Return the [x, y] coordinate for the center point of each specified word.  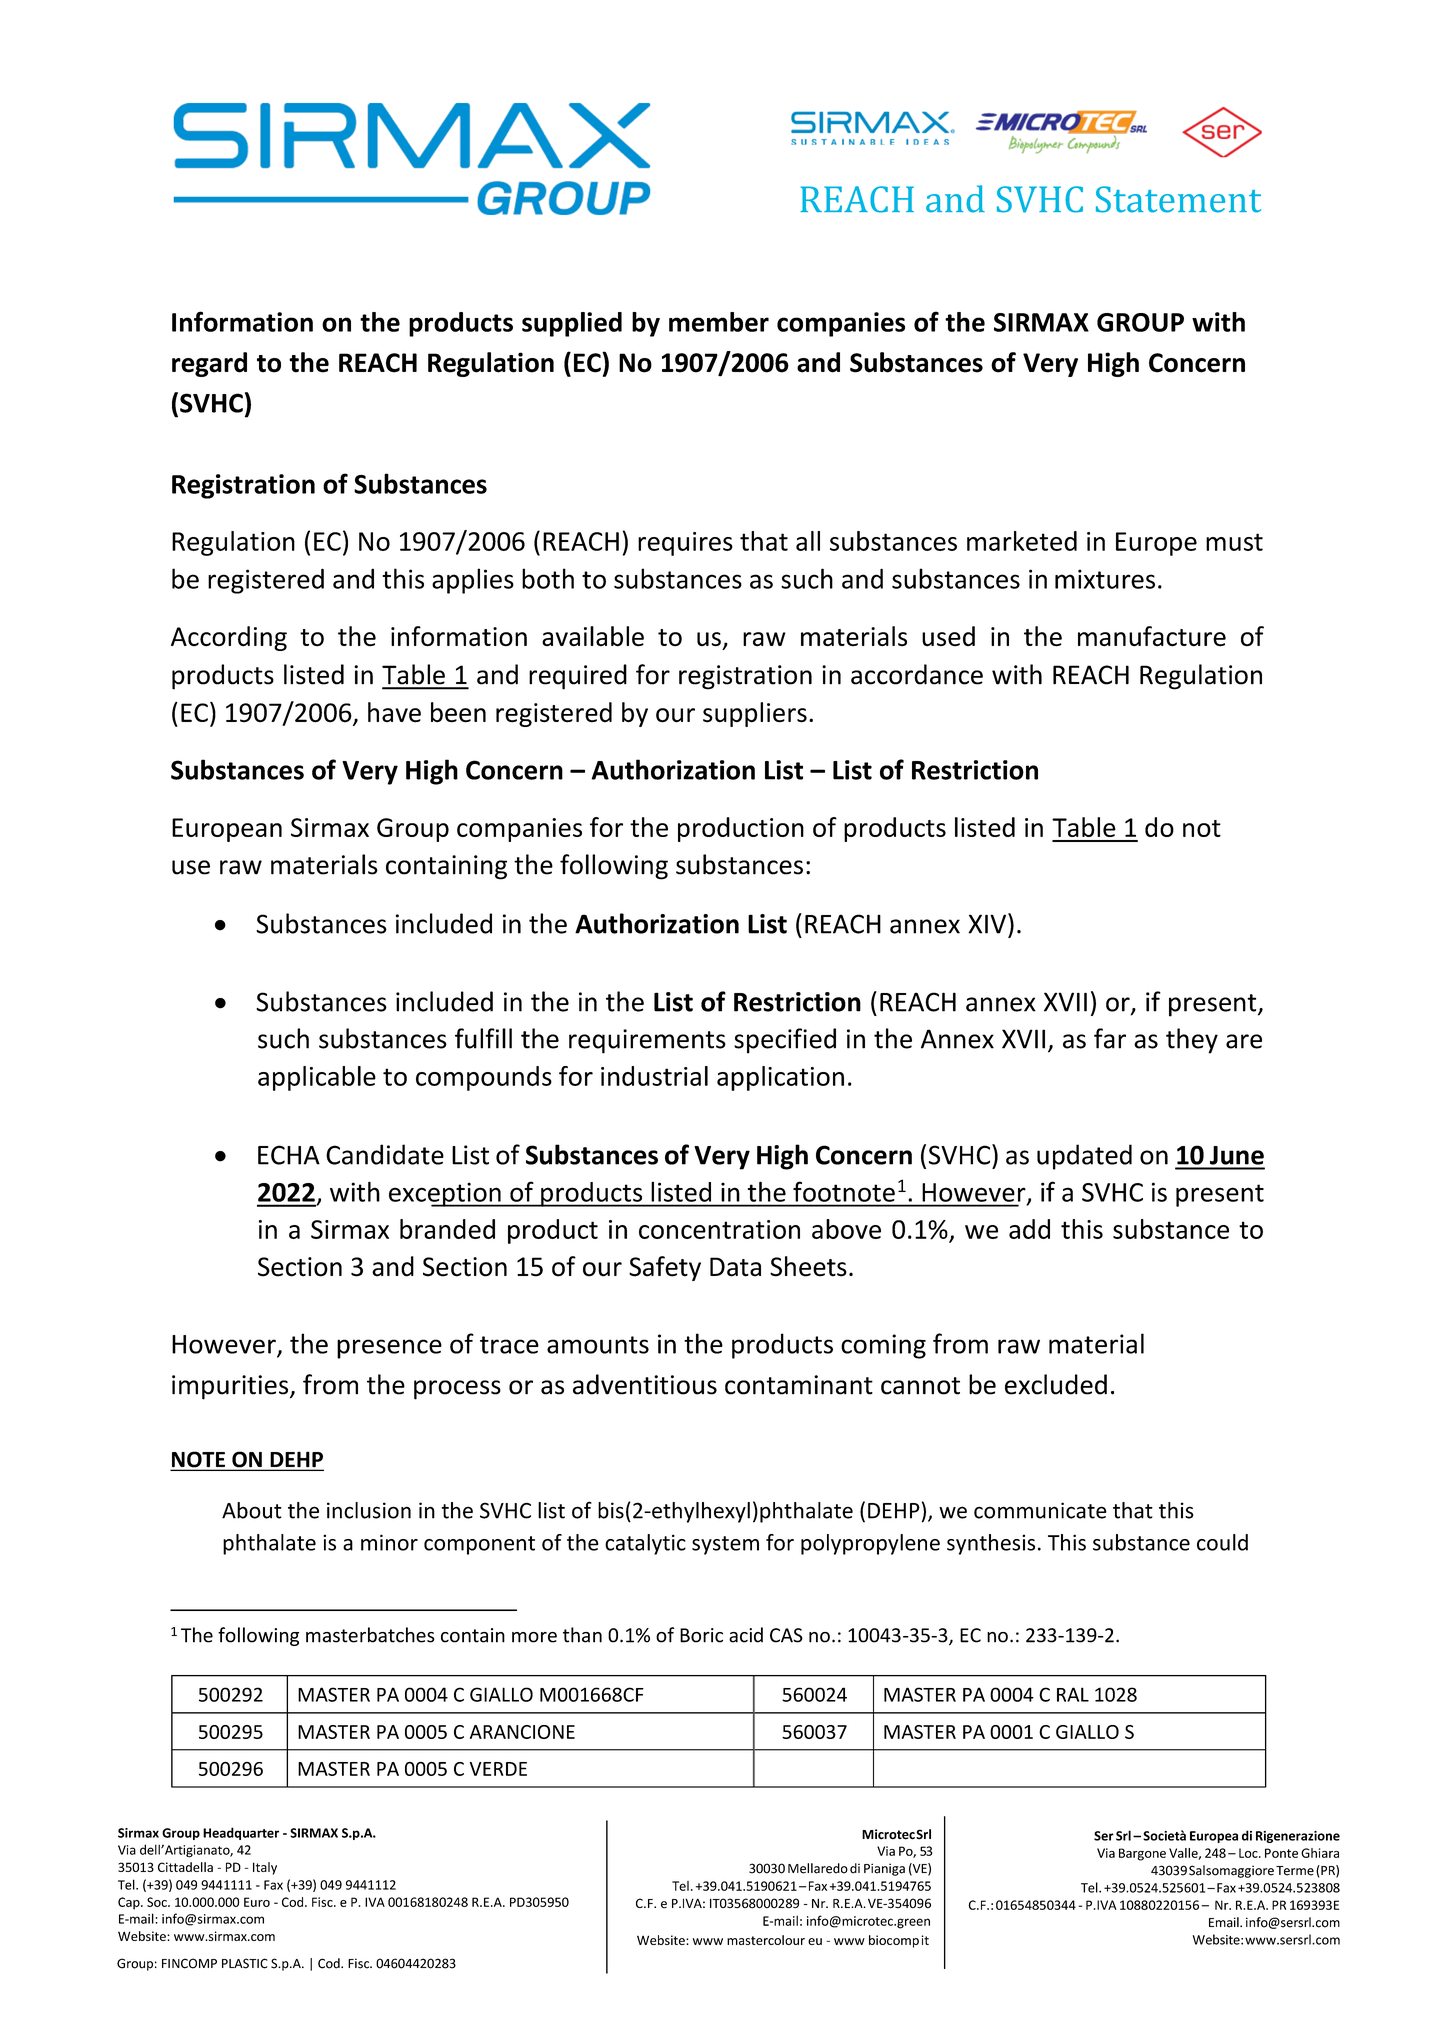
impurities [231, 1387]
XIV [988, 923]
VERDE [498, 1769]
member [719, 322]
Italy [265, 1868]
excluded [1056, 1384]
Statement [1178, 199]
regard [209, 364]
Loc [1249, 1853]
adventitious [645, 1384]
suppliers [755, 714]
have [394, 712]
